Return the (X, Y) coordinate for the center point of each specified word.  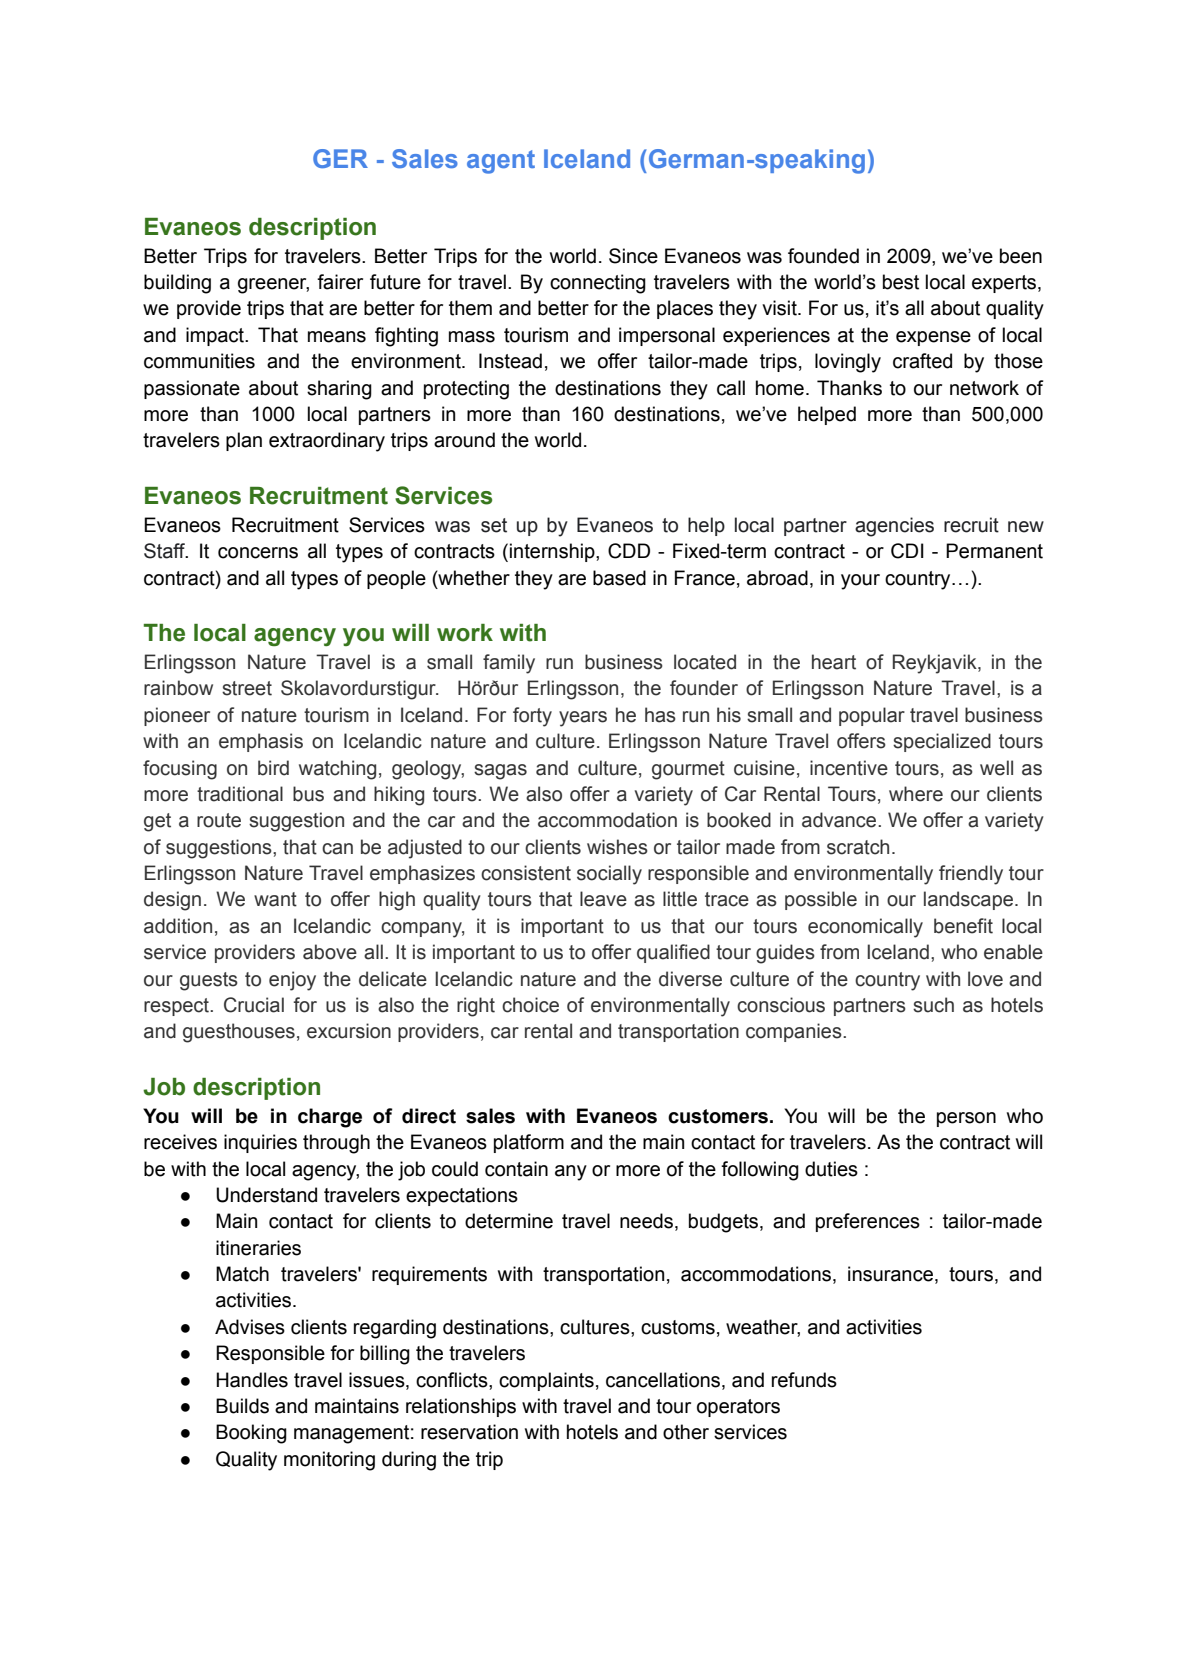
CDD (629, 551)
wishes (617, 847)
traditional (240, 794)
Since (633, 256)
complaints (546, 1381)
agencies (894, 527)
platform (529, 1143)
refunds (804, 1380)
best (901, 282)
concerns (258, 553)
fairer (340, 282)
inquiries (260, 1143)
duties (831, 1169)
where (916, 794)
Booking (251, 1434)
